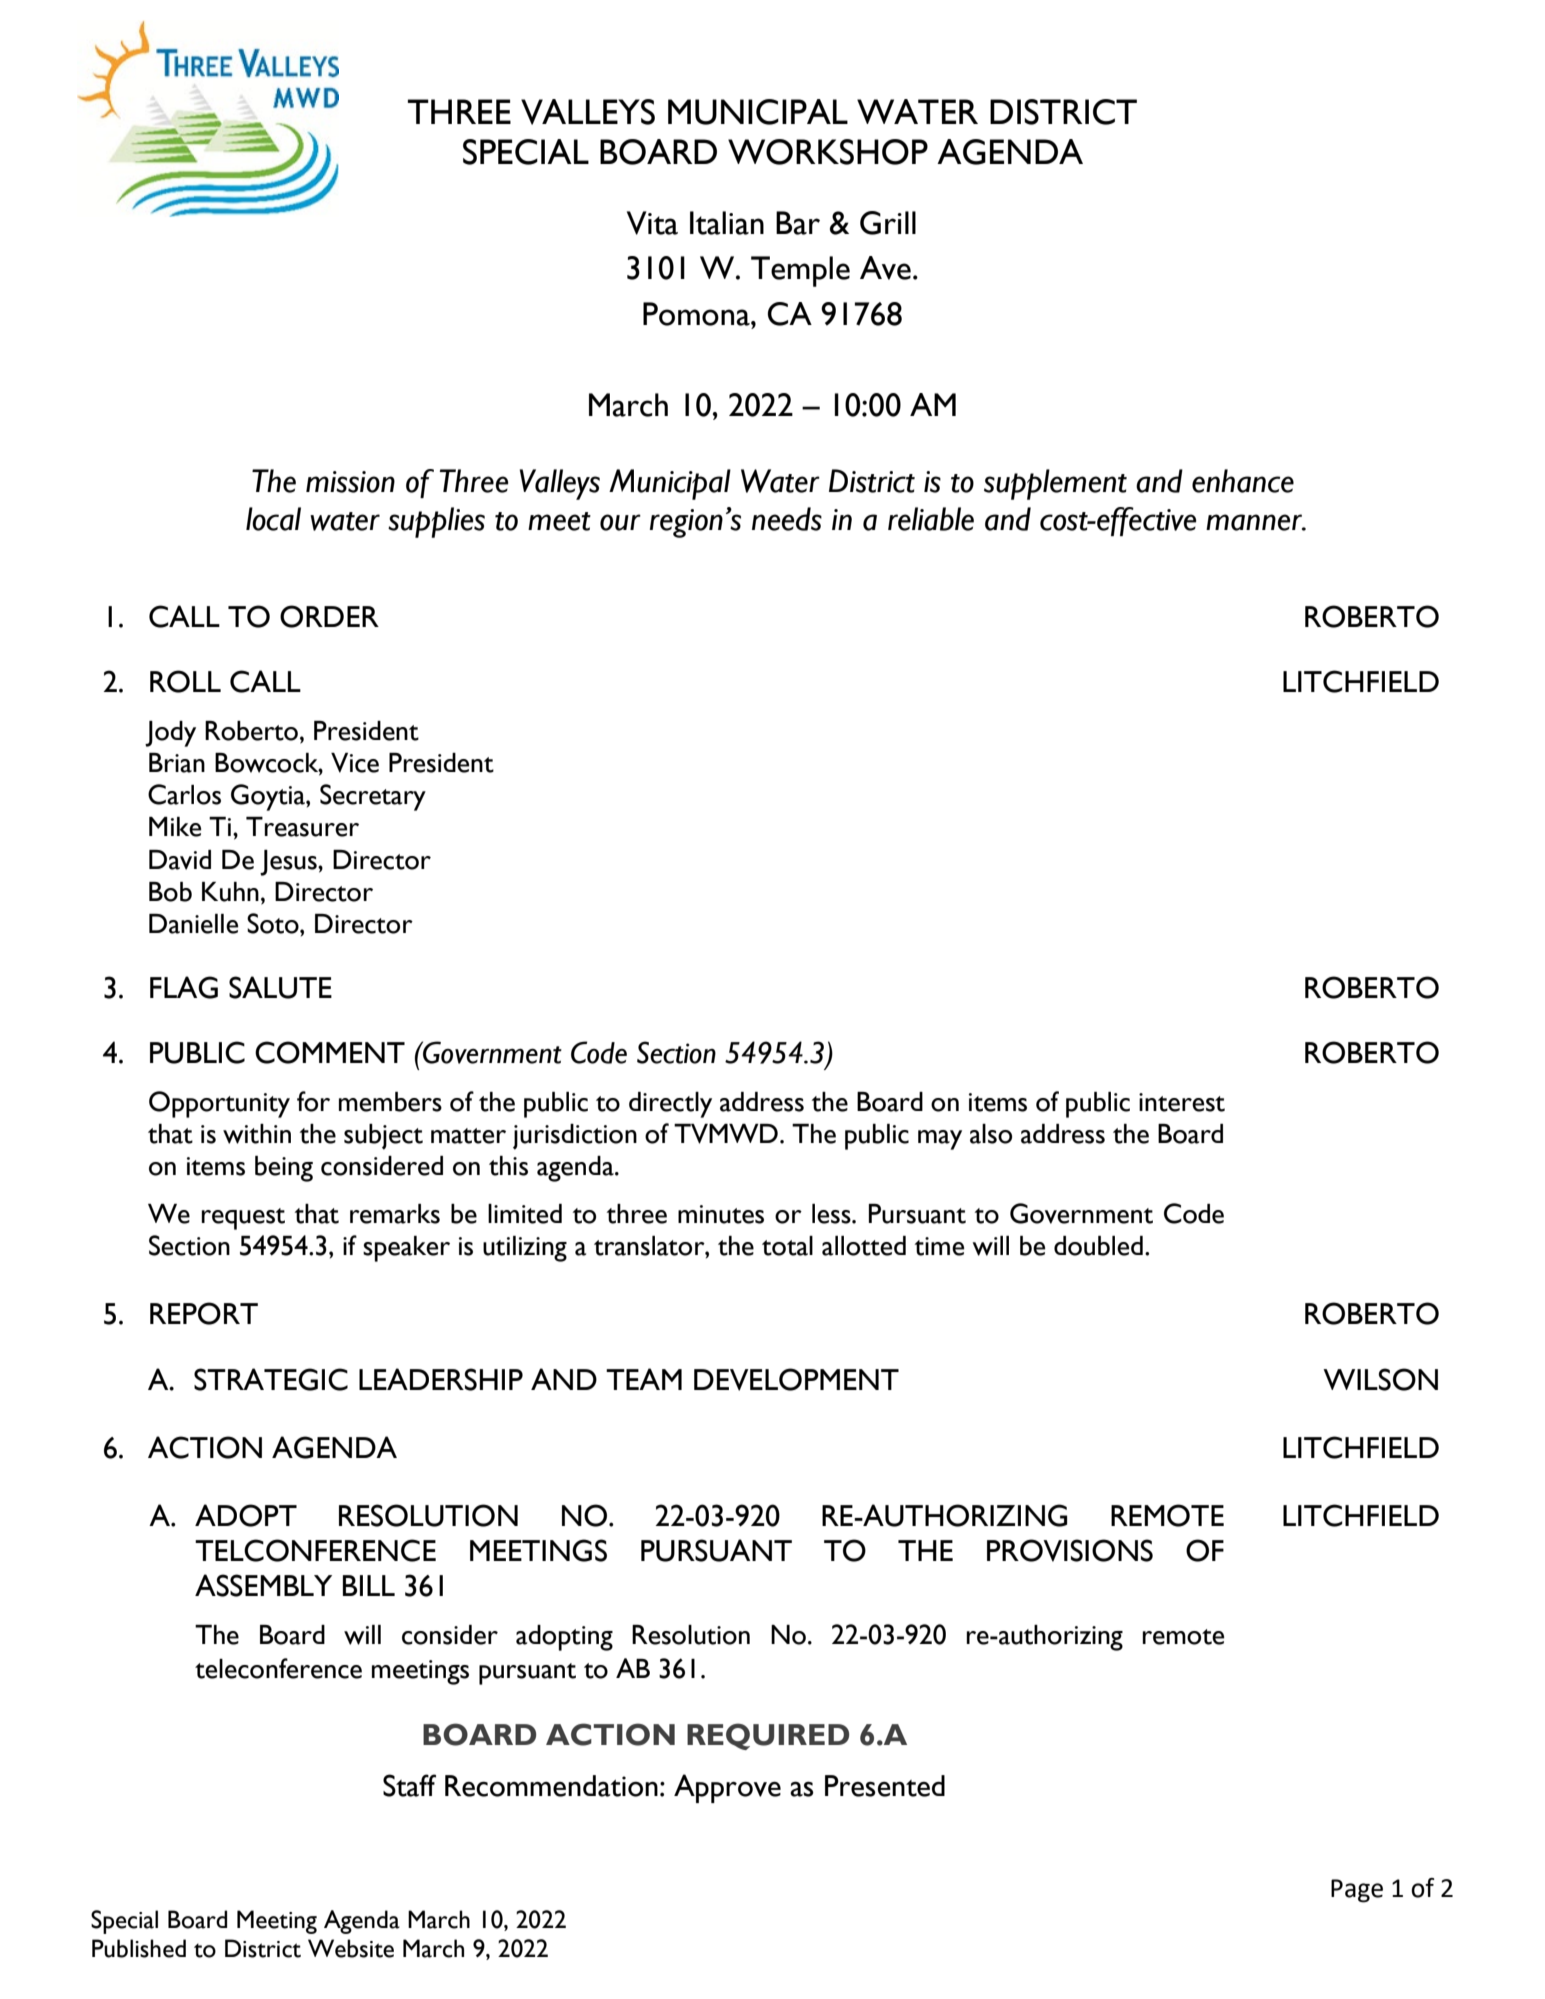  What do you see at coordinates (888, 223) in the screenshot?
I see `Grill` at bounding box center [888, 223].
